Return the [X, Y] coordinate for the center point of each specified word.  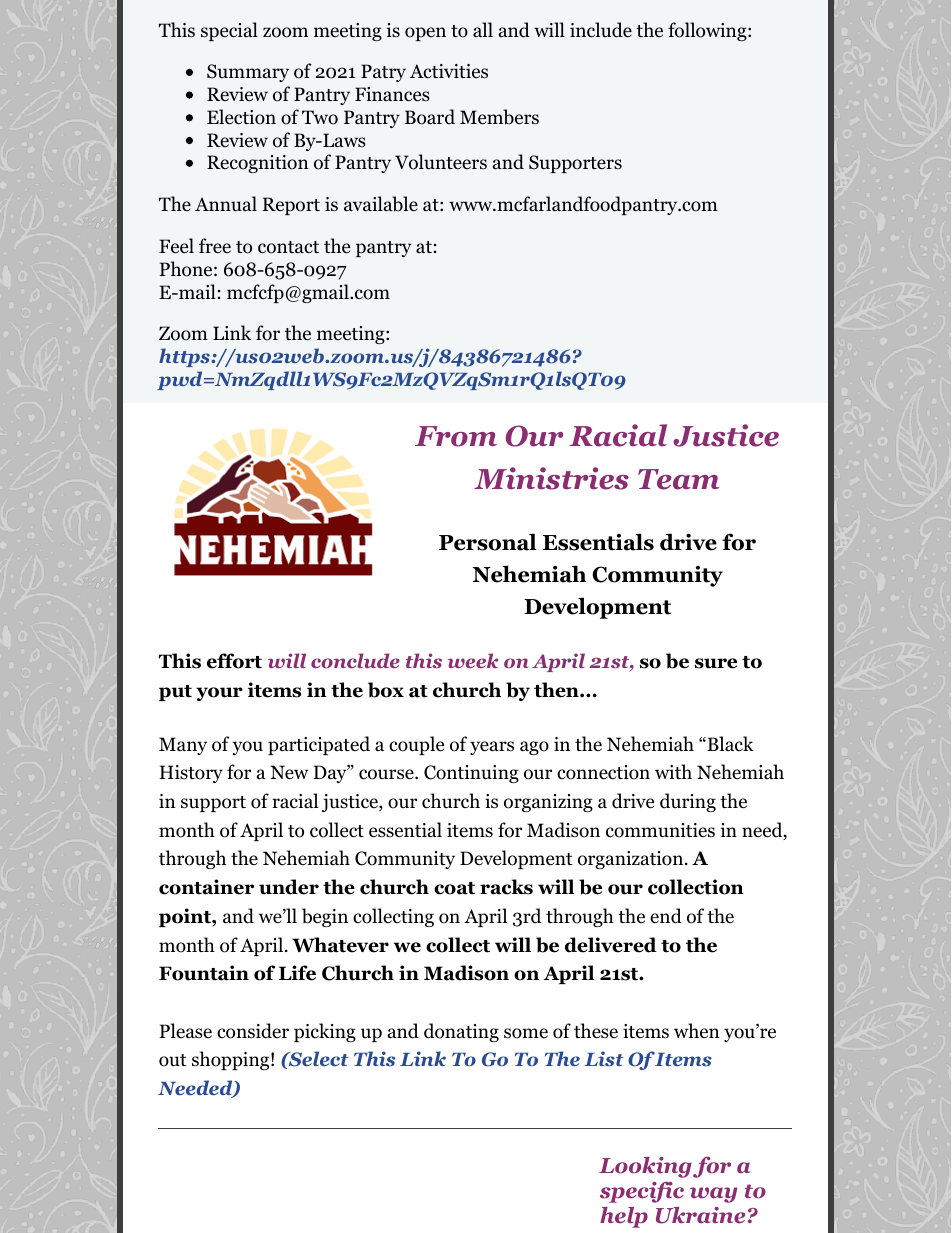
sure [716, 663]
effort [234, 661]
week [473, 660]
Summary [248, 73]
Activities [449, 71]
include [601, 30]
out [173, 1060]
